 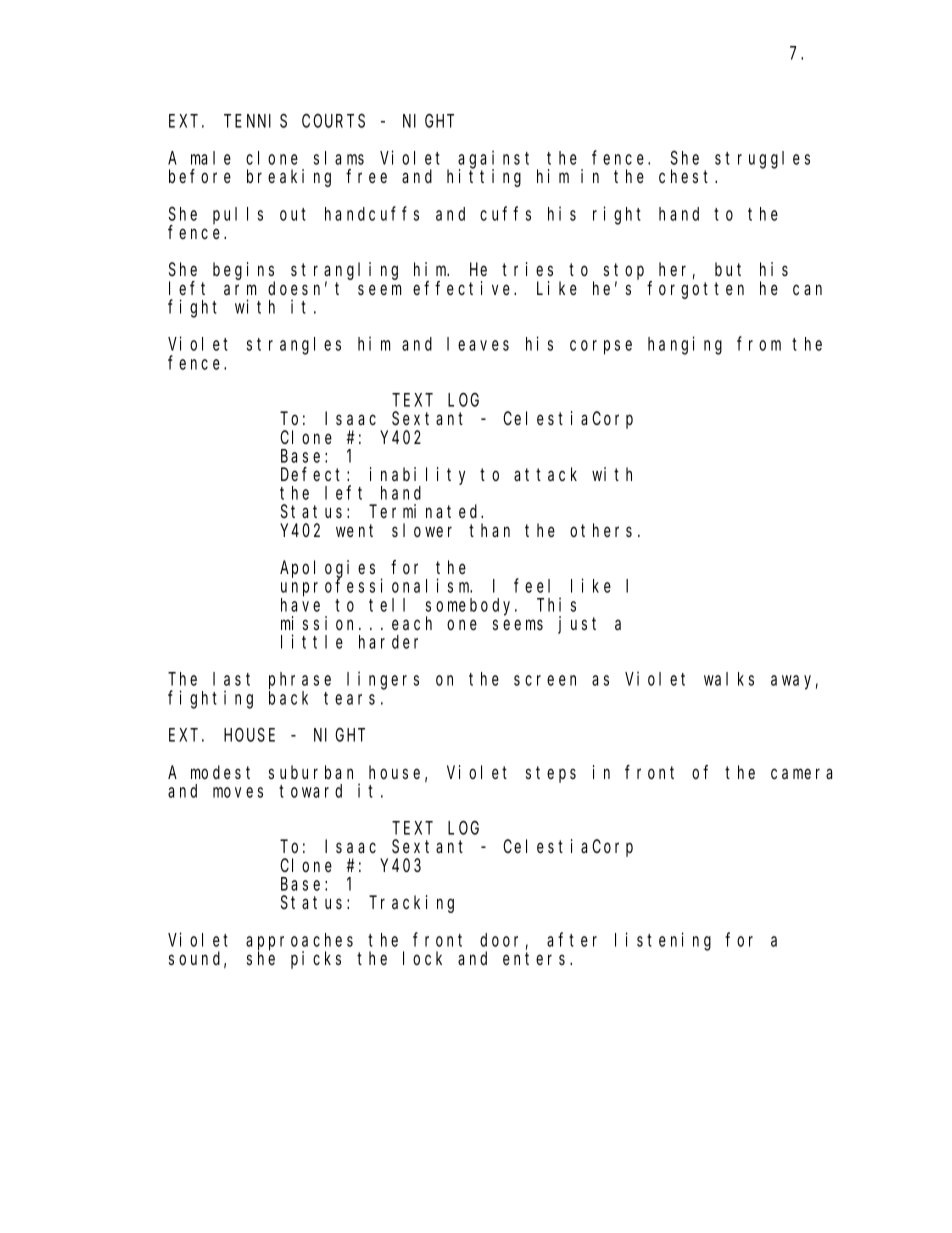 I want to click on have, so click(x=300, y=605).
